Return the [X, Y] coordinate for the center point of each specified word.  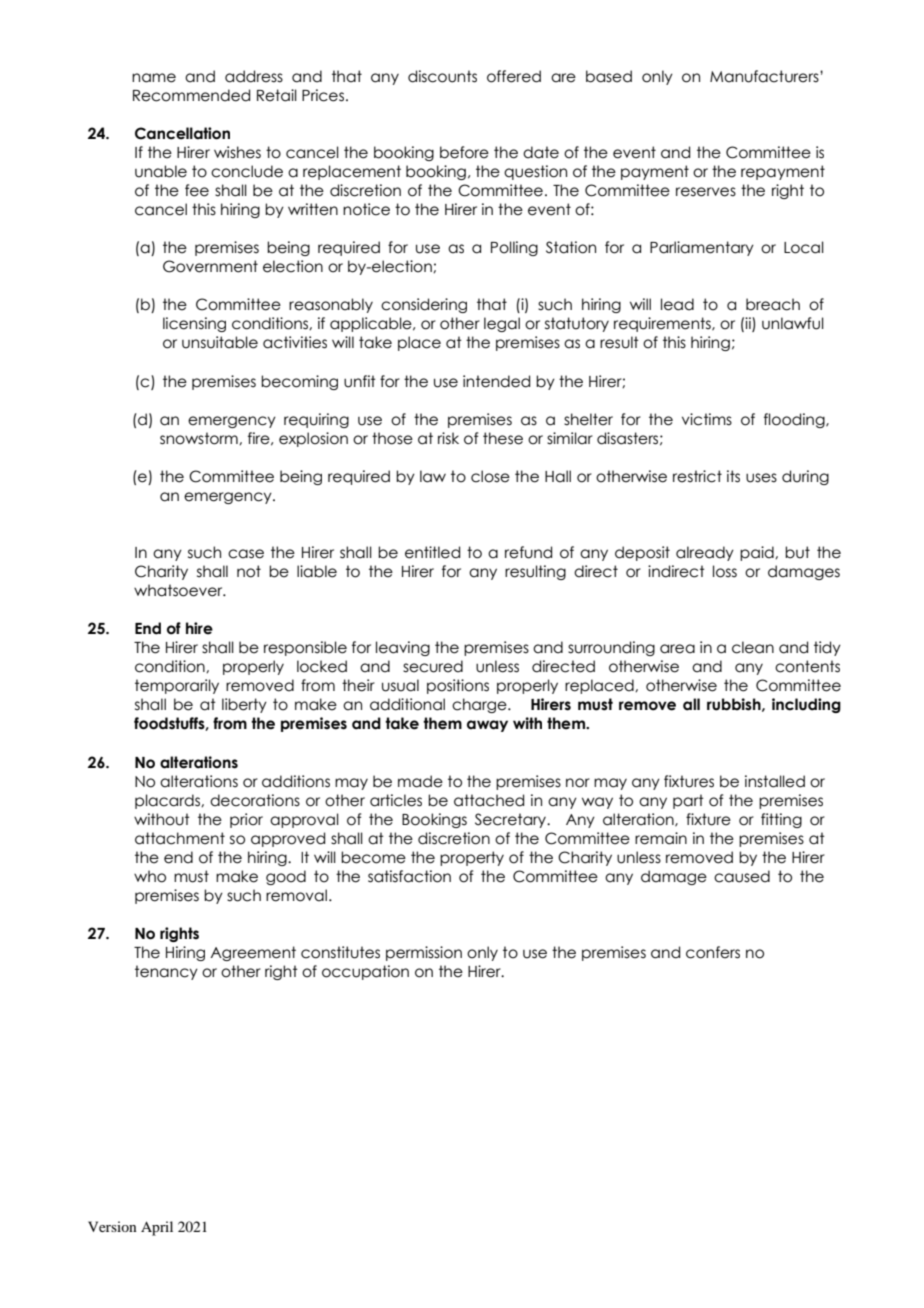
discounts [442, 76]
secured [433, 666]
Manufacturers [765, 76]
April [157, 1228]
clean [753, 647]
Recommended [191, 95]
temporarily [177, 686]
